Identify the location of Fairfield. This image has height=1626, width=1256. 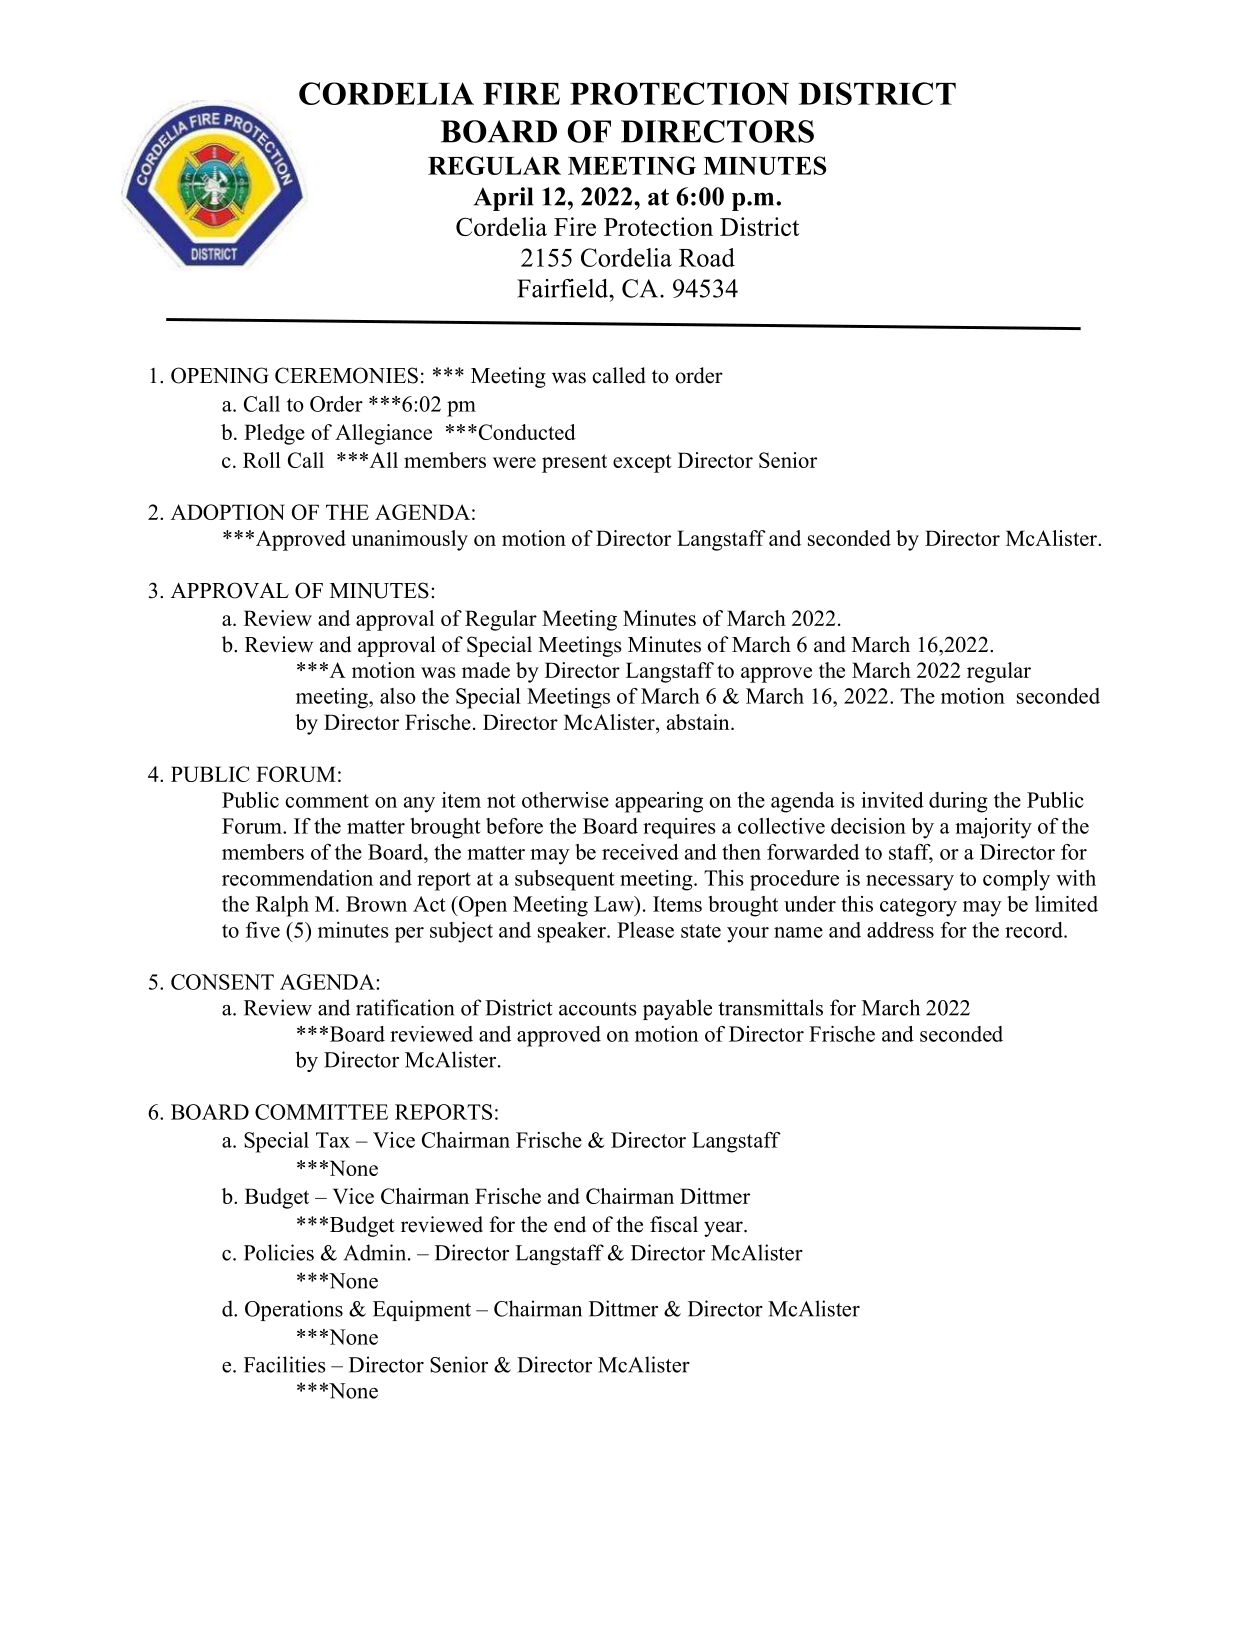
(564, 288).
